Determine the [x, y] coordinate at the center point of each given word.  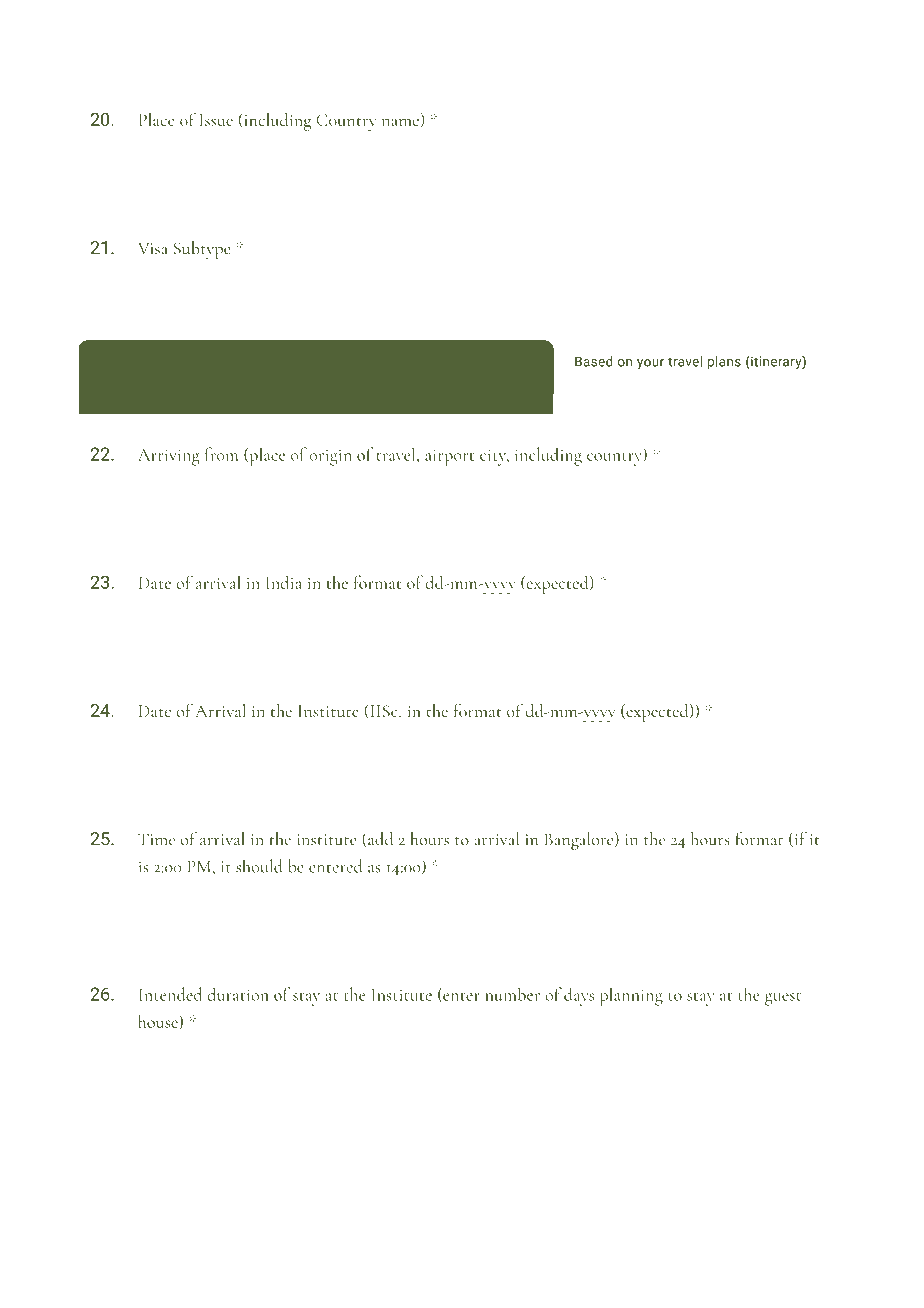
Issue [216, 120]
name [401, 123]
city [494, 457]
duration [237, 994]
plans [724, 363]
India [284, 582]
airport [449, 458]
